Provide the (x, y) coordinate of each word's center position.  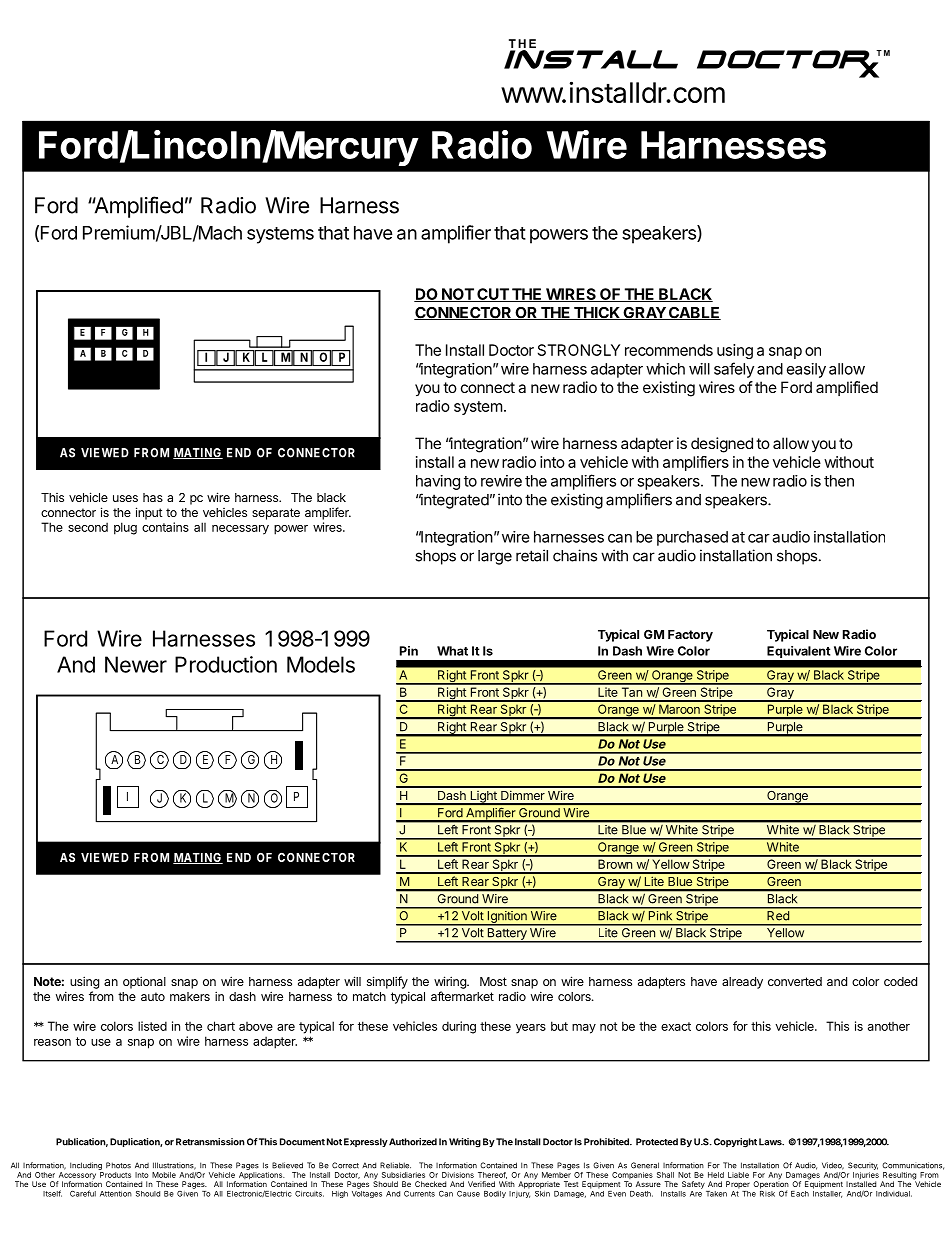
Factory (690, 636)
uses (125, 498)
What (452, 651)
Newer (136, 664)
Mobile (164, 1175)
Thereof (492, 1175)
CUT (493, 295)
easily (806, 370)
